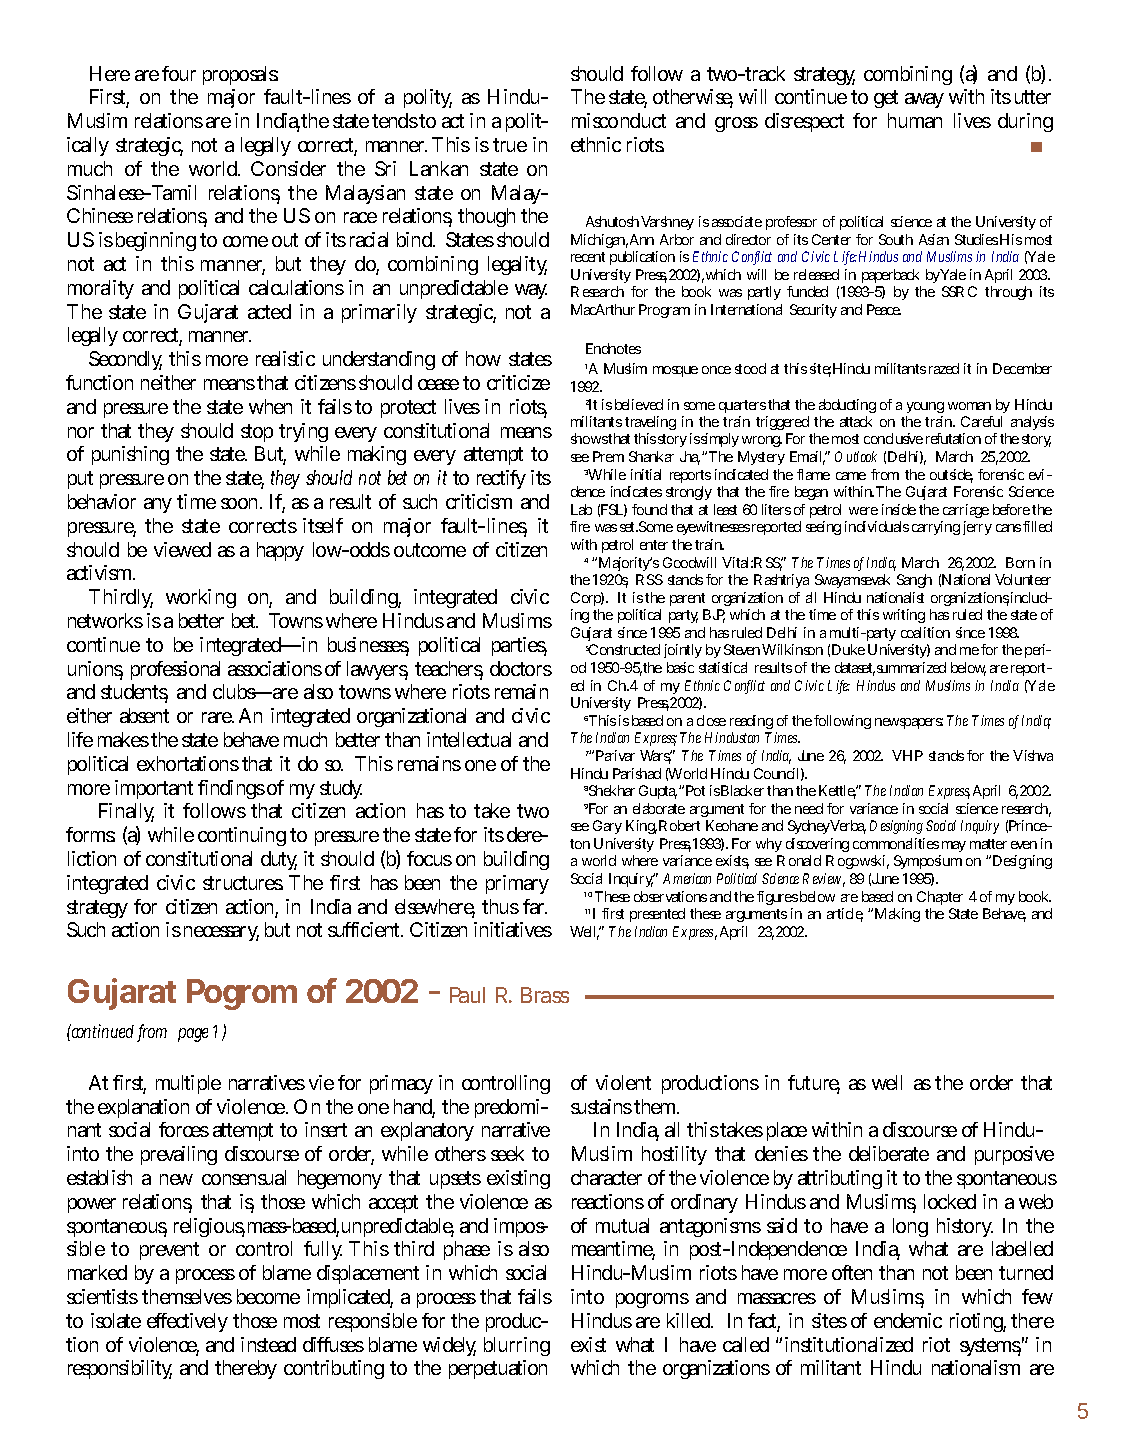 Image resolution: width=1121 pixels, height=1450 pixels. What do you see at coordinates (521, 668) in the page?
I see `doctors` at bounding box center [521, 668].
